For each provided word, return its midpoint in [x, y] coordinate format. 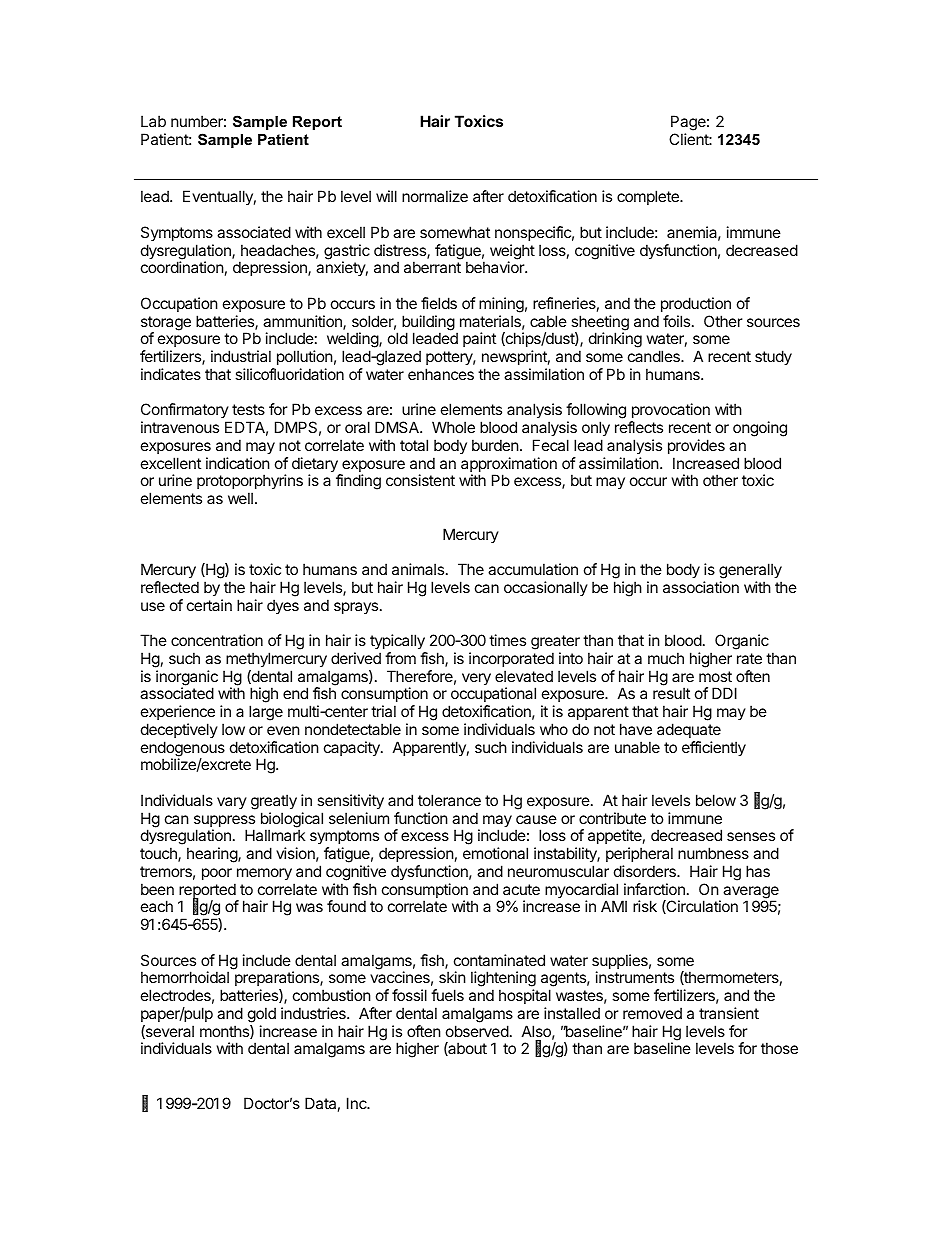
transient [729, 1013]
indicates [171, 374]
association [701, 587]
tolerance [449, 800]
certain [209, 605]
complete [649, 197]
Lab [153, 121]
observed [477, 1031]
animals [418, 569]
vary [232, 803]
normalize [435, 196]
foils [678, 321]
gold [262, 1015]
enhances [441, 374]
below [716, 800]
